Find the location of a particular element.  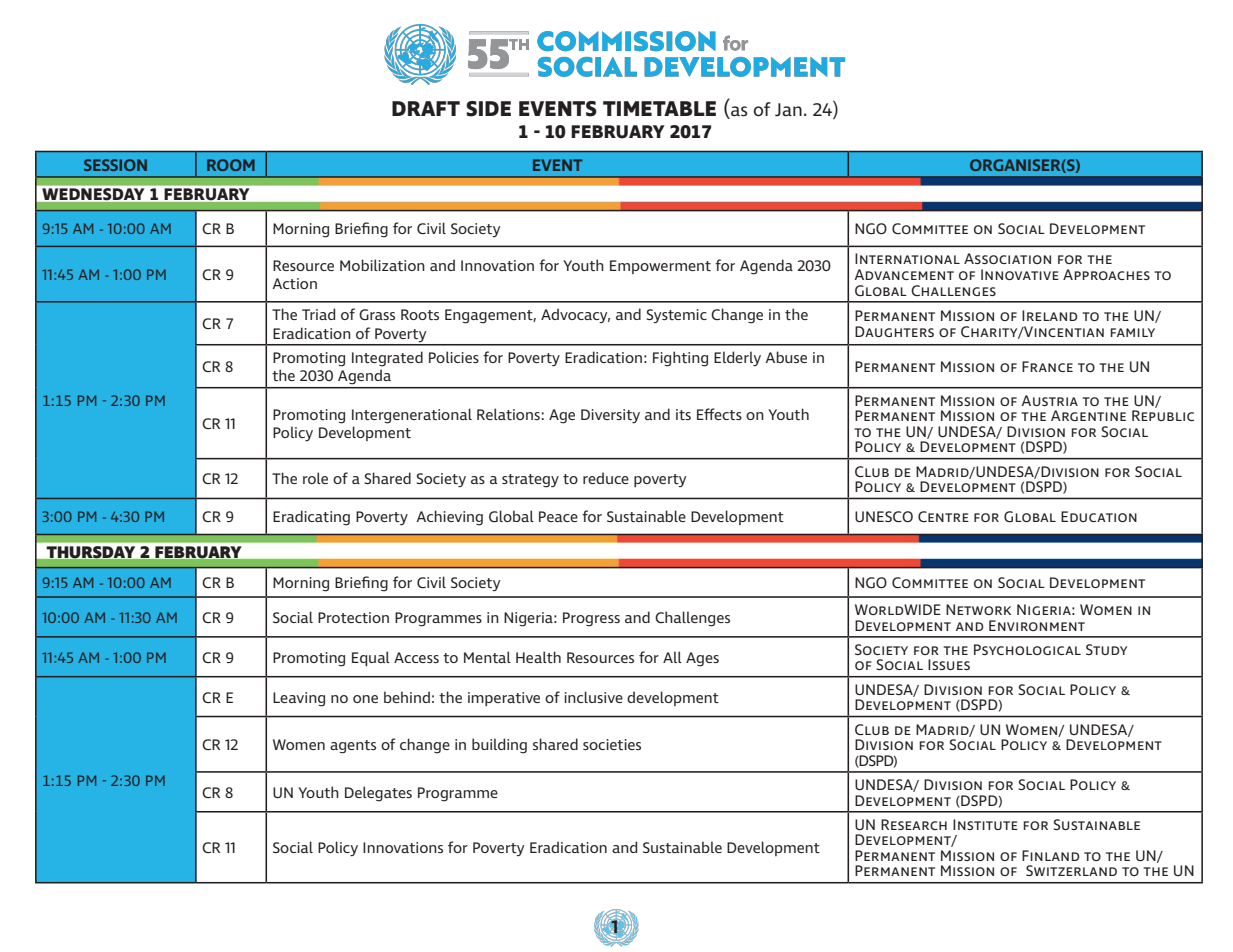

TIMETABLE is located at coordinates (659, 108).
